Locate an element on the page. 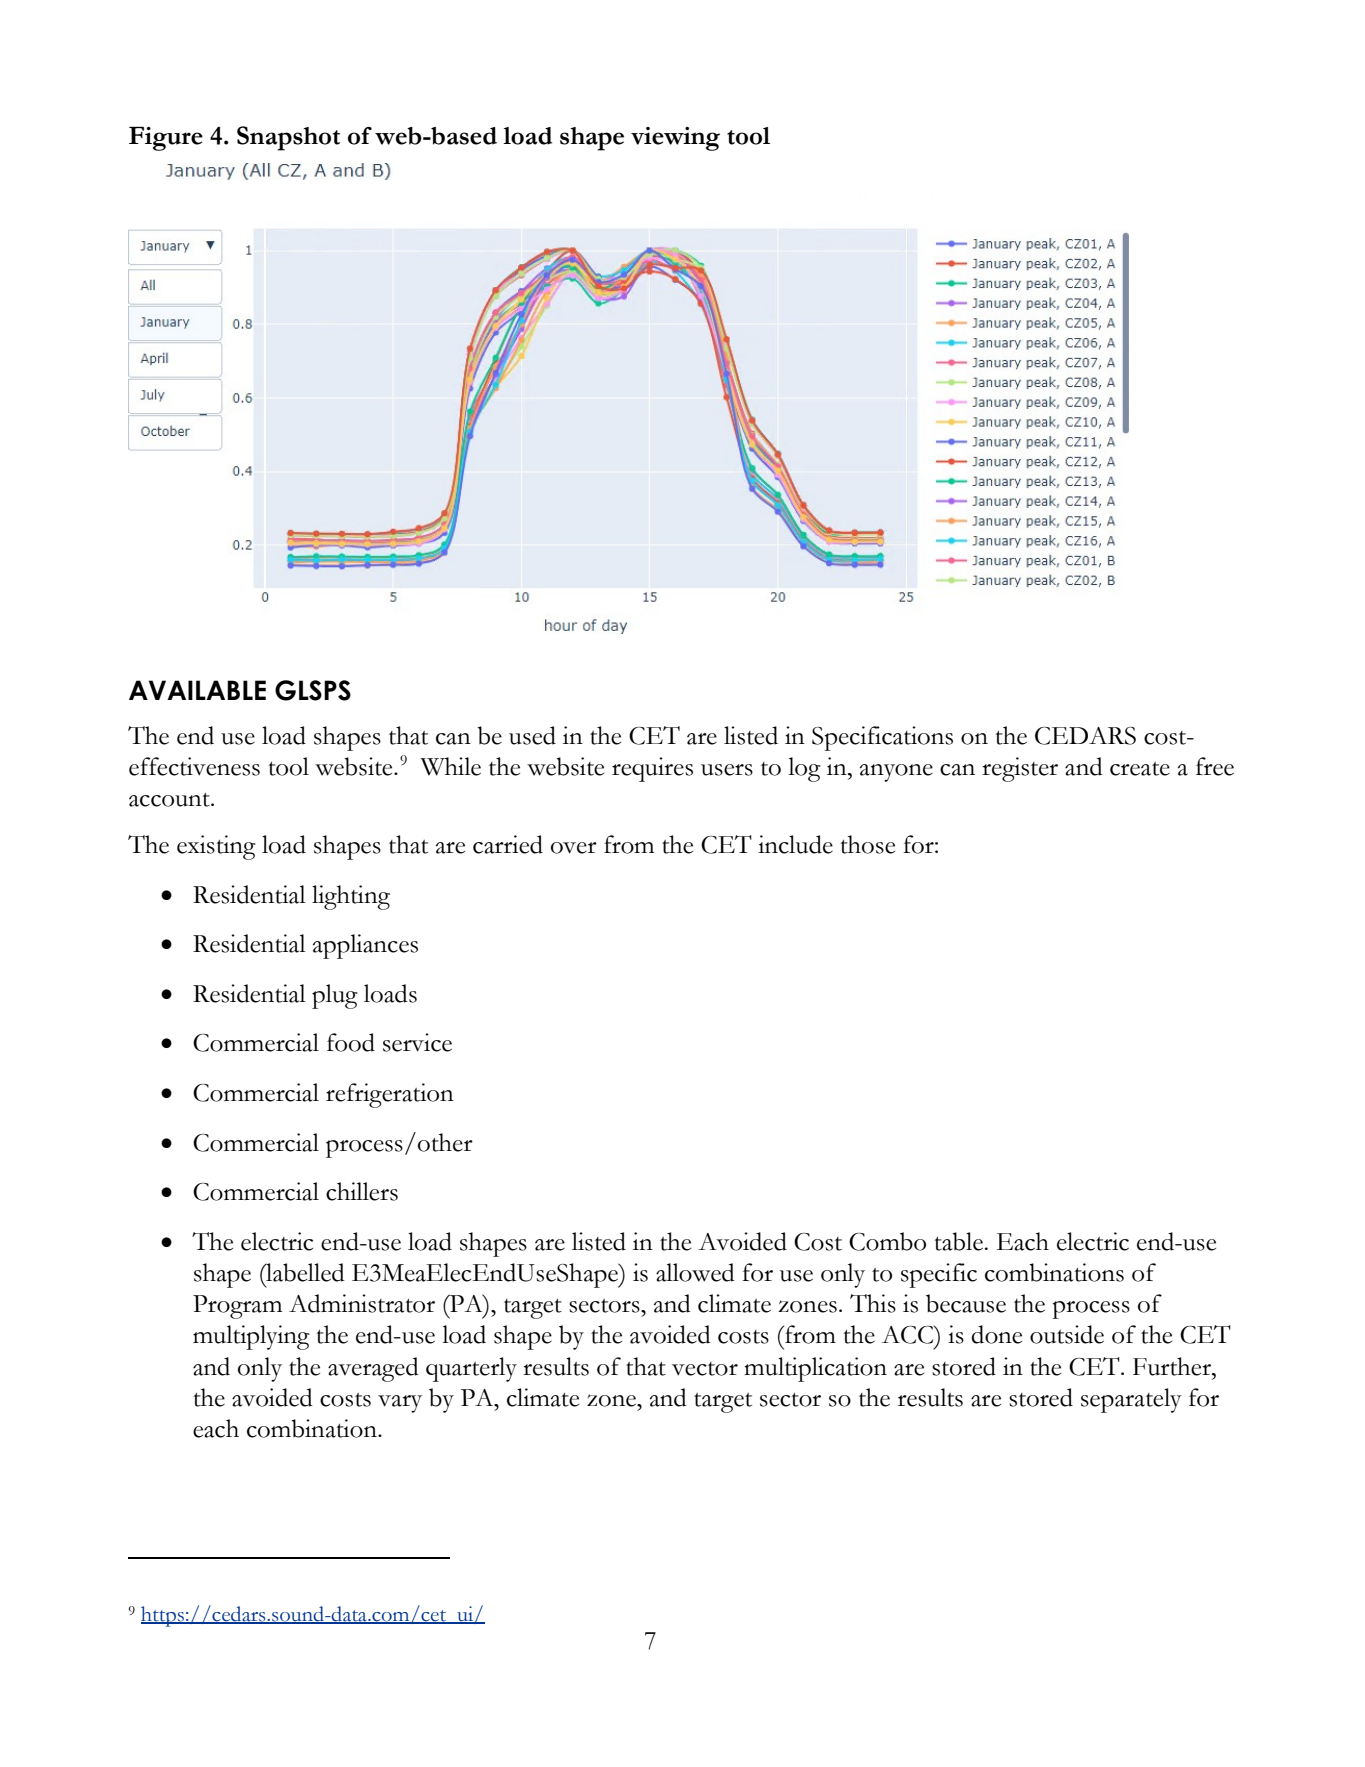 The width and height of the document is (1365, 1767). Figure is located at coordinates (166, 139).
